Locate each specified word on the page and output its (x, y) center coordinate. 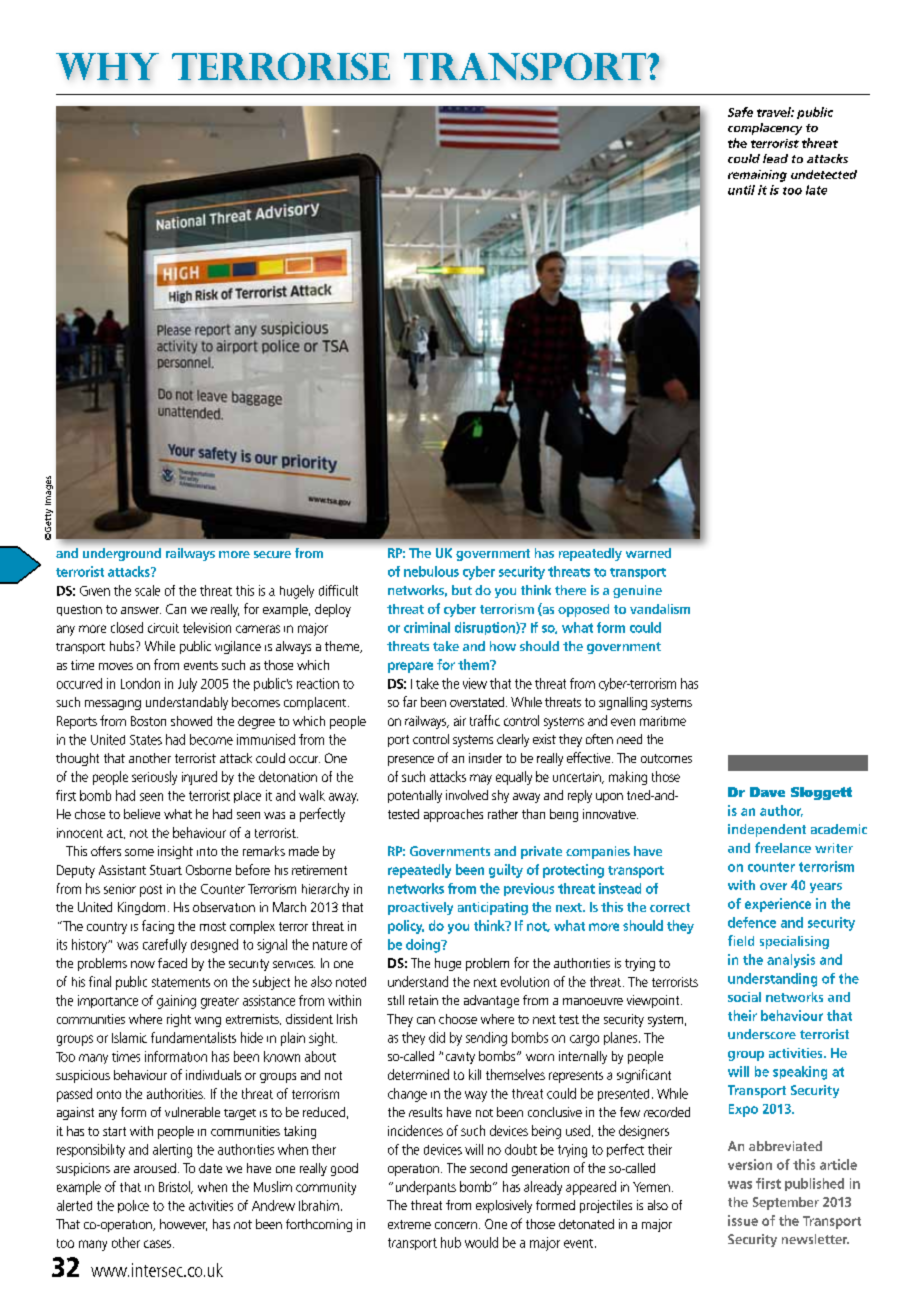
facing (158, 927)
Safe (740, 112)
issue (743, 1220)
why (107, 66)
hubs (123, 646)
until (741, 190)
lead (775, 158)
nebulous (431, 571)
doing (424, 946)
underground (122, 554)
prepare (410, 667)
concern (456, 1225)
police (133, 1206)
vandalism (660, 609)
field (741, 940)
